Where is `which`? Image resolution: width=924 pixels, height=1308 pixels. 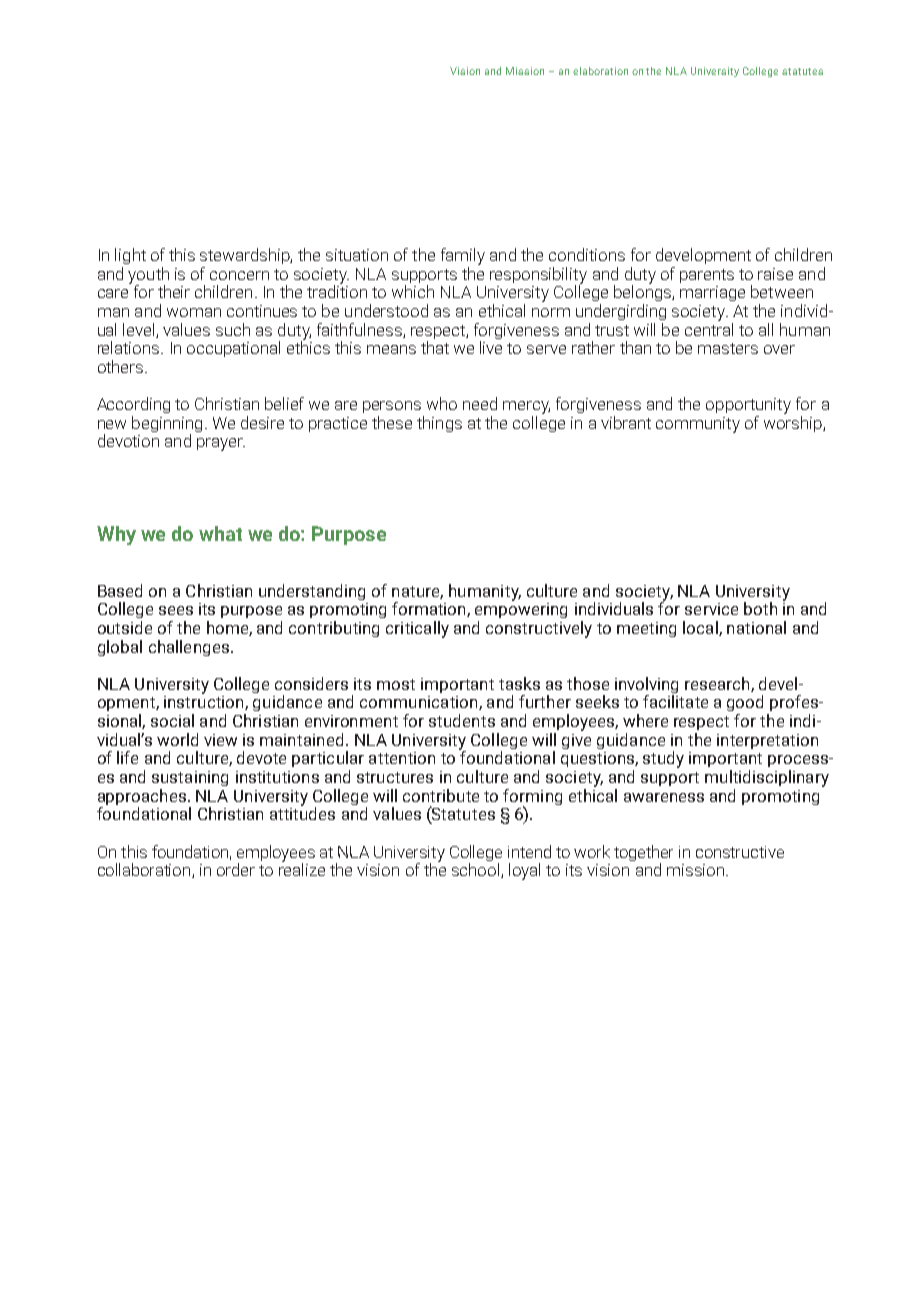
which is located at coordinates (413, 291).
